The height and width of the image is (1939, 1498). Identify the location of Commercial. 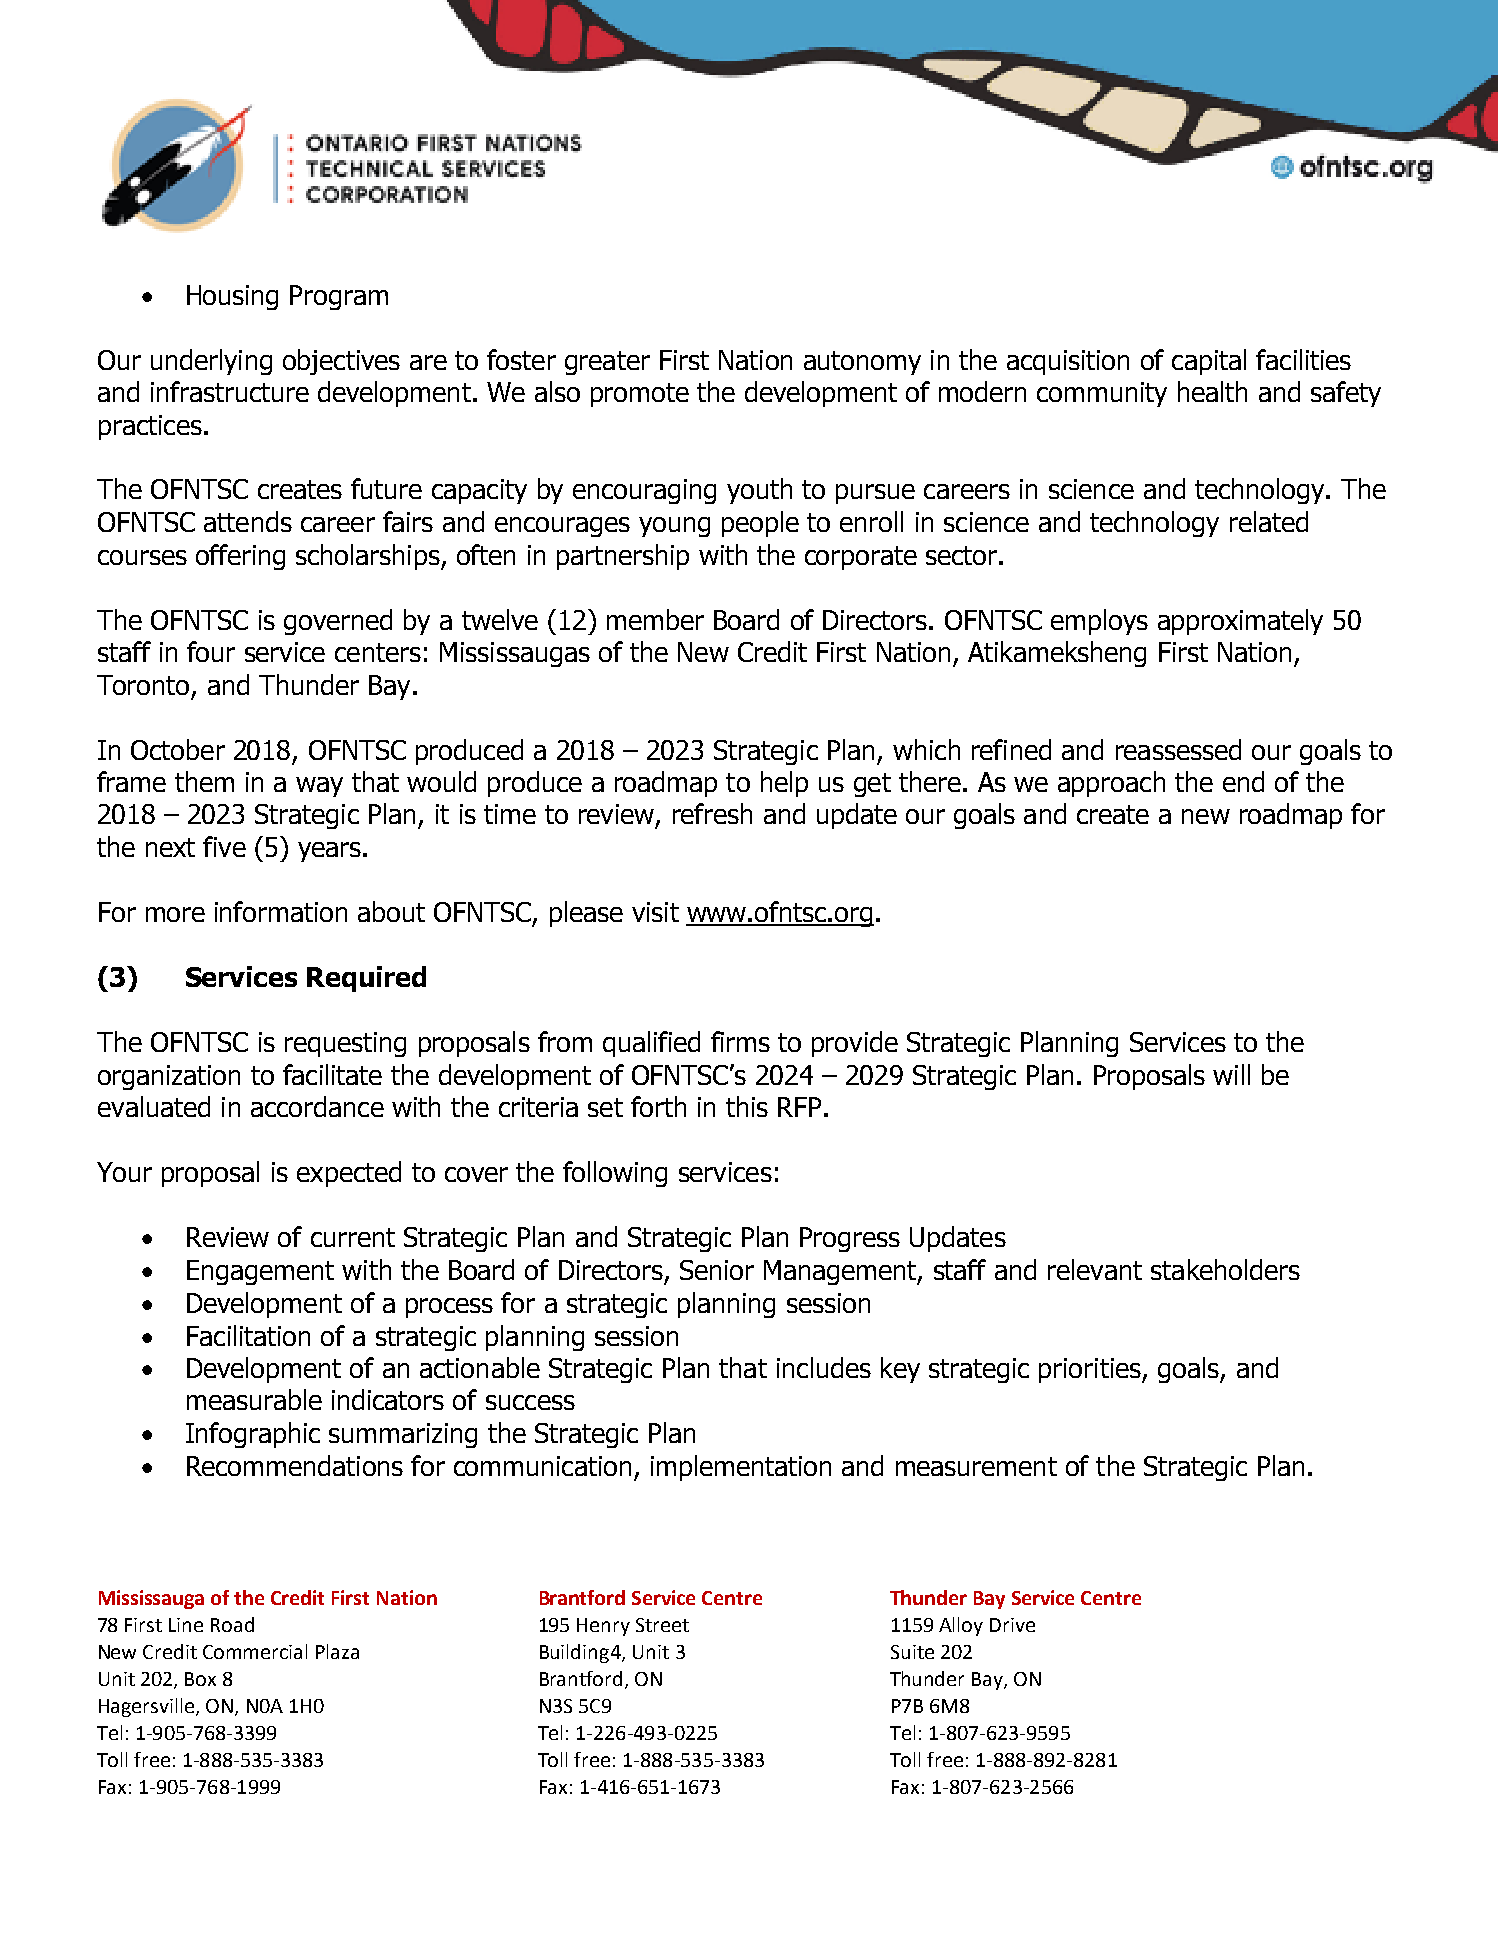
(255, 1651).
